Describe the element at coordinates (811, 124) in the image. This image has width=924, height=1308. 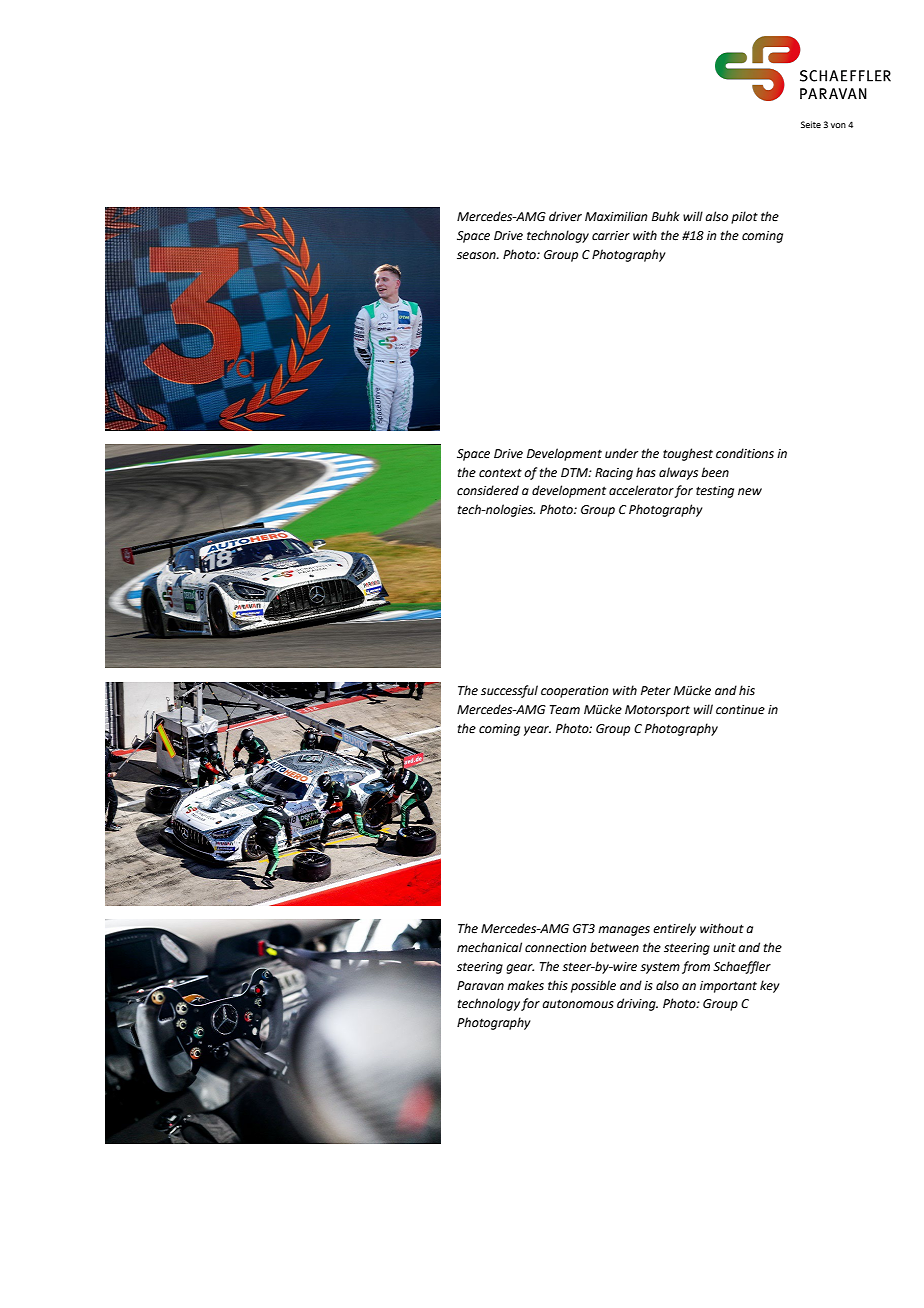
I see `Seite` at that location.
